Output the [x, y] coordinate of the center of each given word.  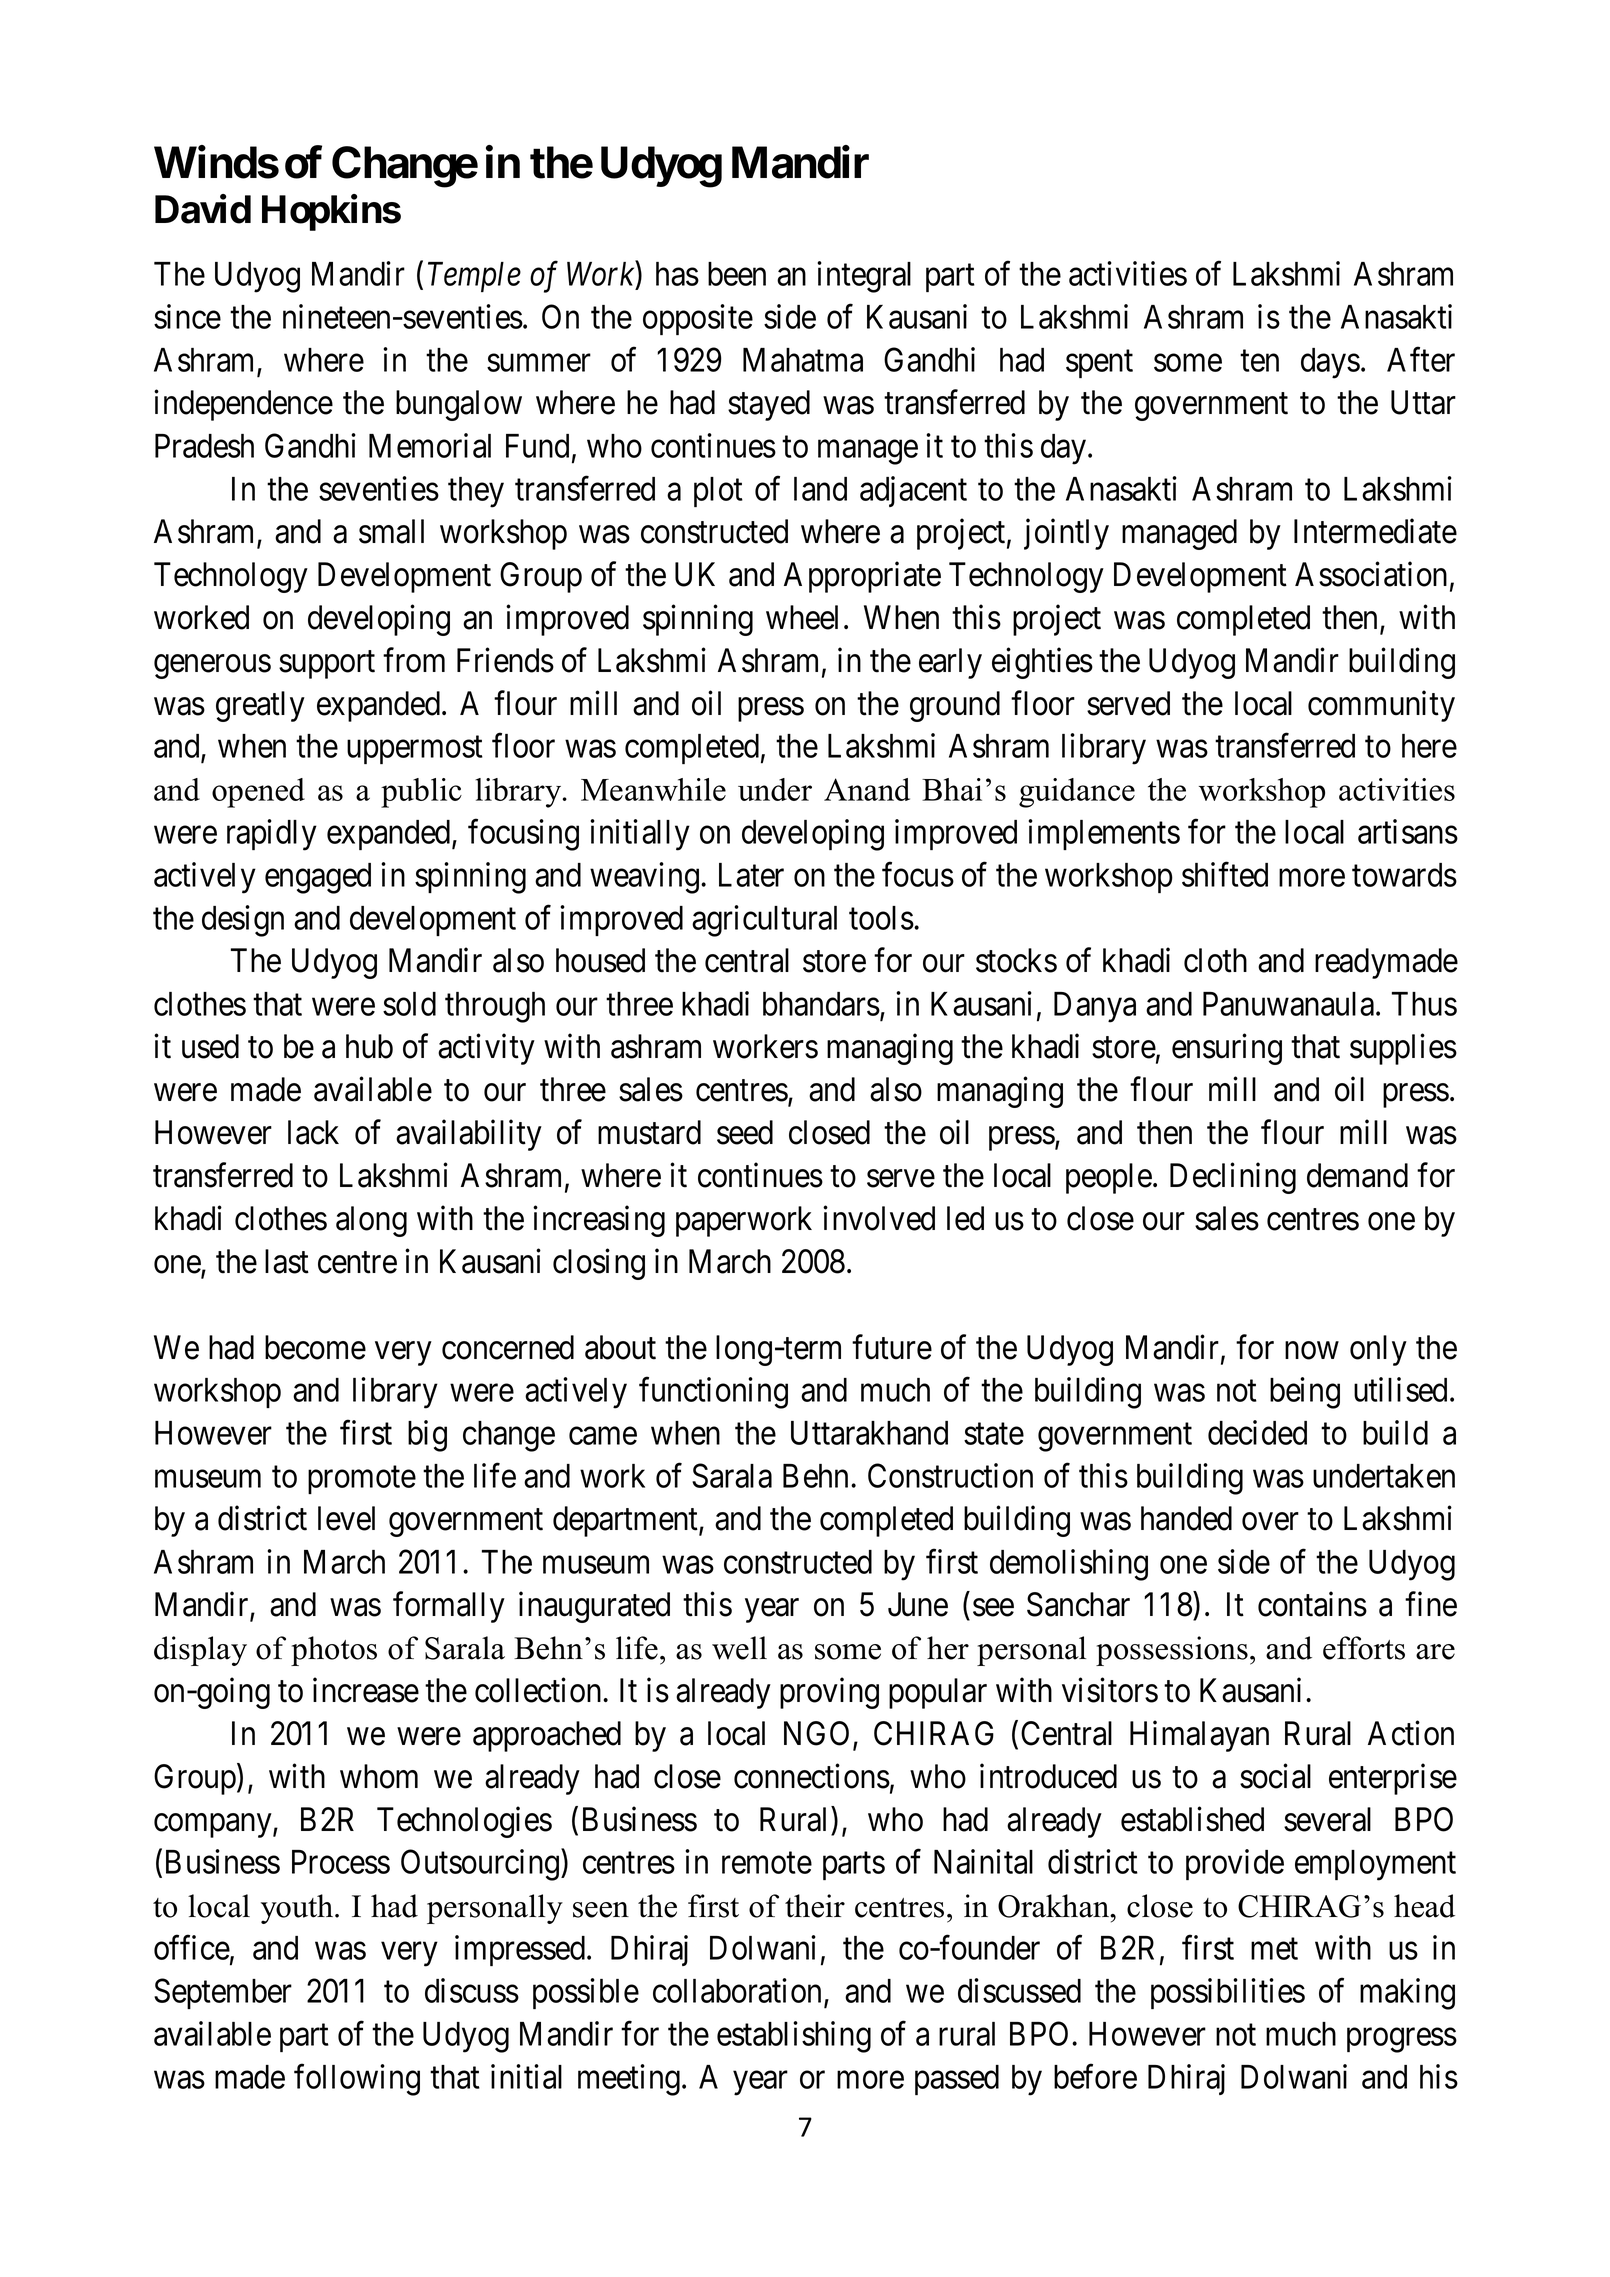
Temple [474, 277]
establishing [794, 2037]
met [1274, 1949]
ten [1259, 361]
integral [864, 277]
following [357, 2080]
